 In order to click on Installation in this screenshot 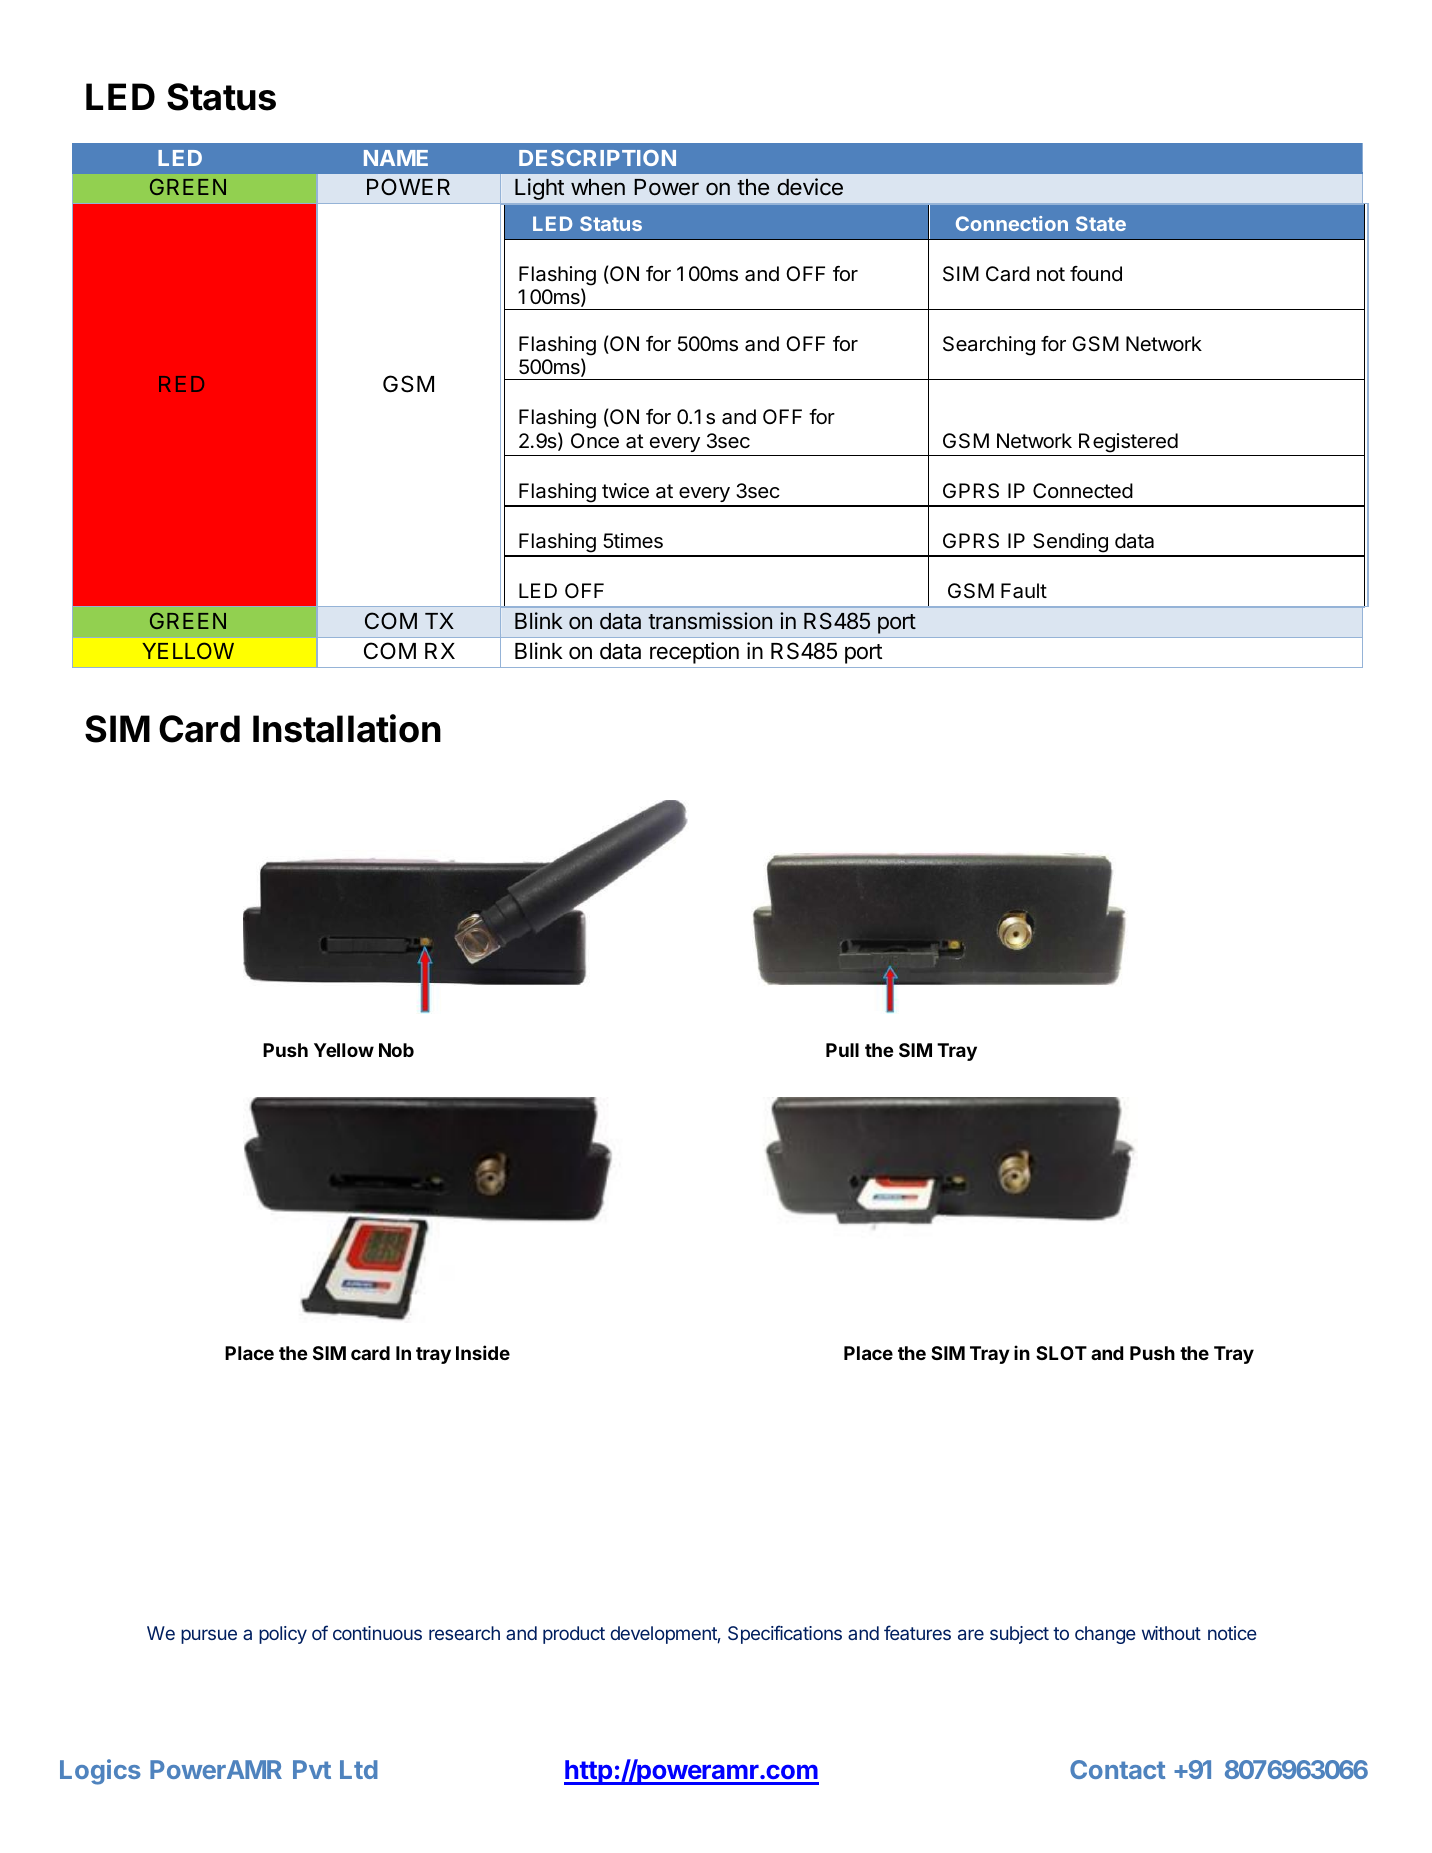, I will do `click(347, 728)`.
